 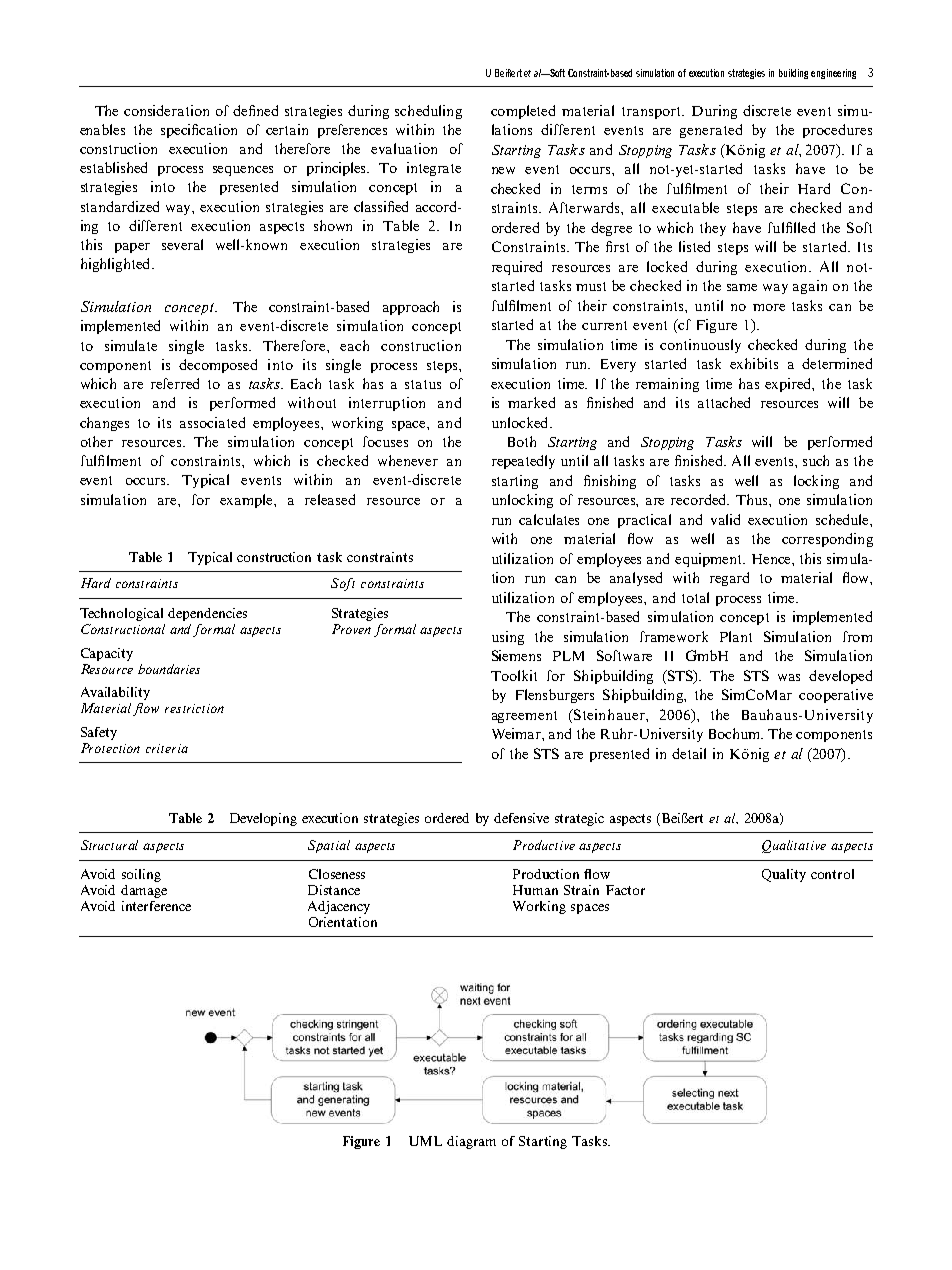 I want to click on several, so click(x=182, y=244).
